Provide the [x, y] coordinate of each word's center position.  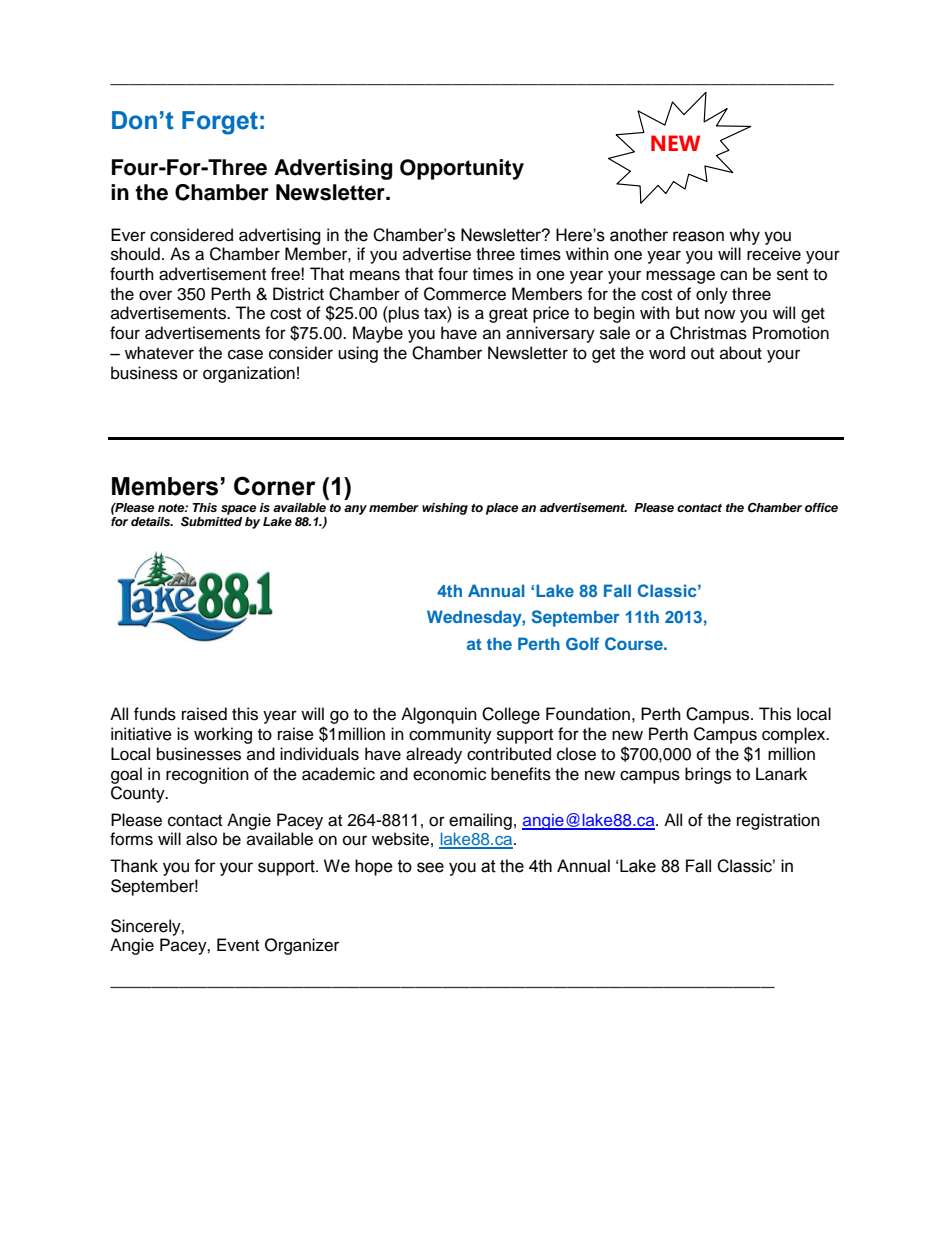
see [430, 867]
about [741, 353]
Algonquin [439, 715]
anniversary [550, 334]
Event [238, 945]
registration [778, 821]
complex [795, 735]
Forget [220, 123]
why [744, 236]
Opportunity [462, 169]
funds [155, 714]
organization [249, 374]
